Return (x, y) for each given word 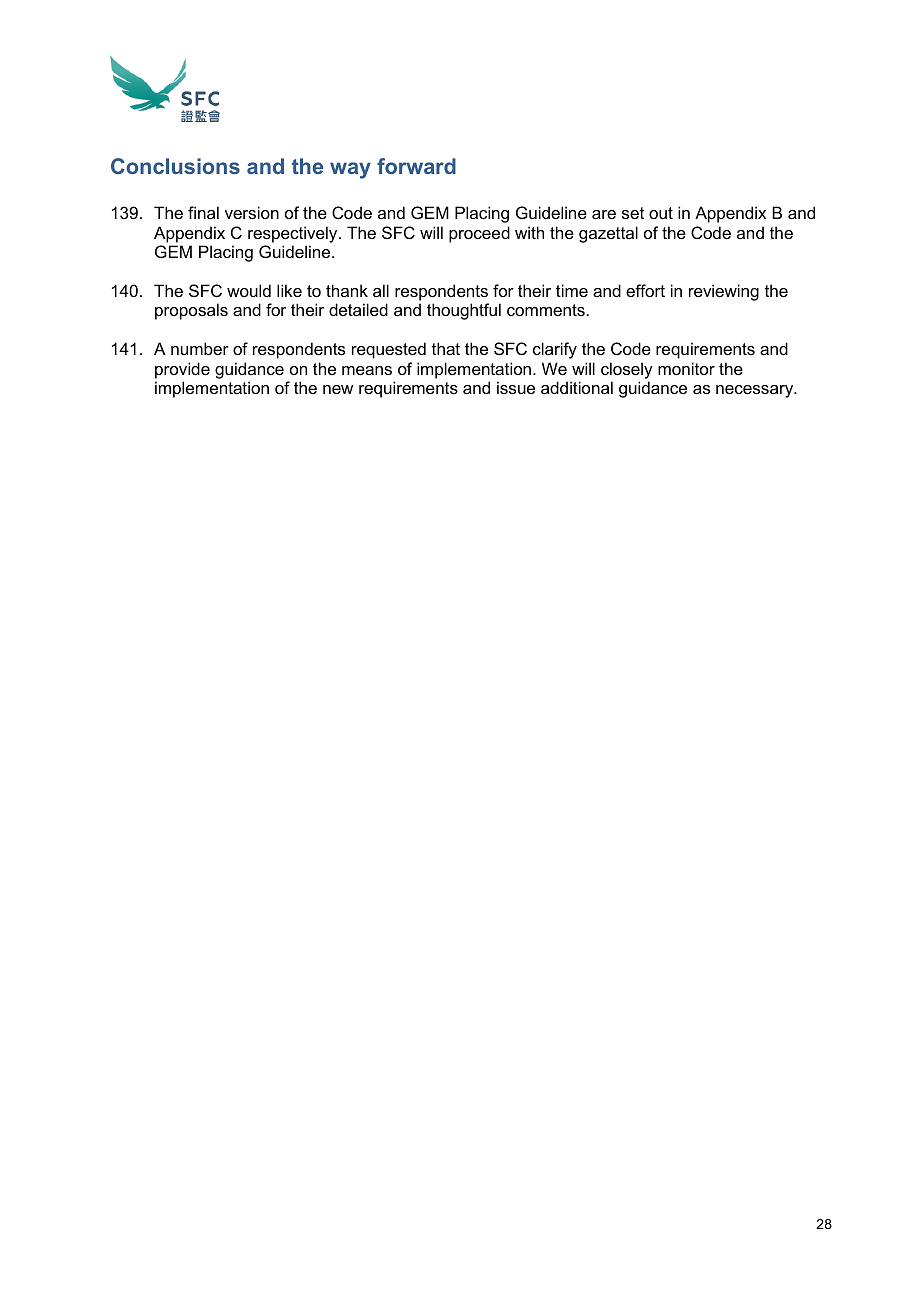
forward (416, 166)
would (249, 290)
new (338, 389)
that (446, 348)
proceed (479, 234)
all (381, 290)
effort (645, 290)
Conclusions (175, 166)
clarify (555, 350)
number (200, 348)
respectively (294, 234)
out (661, 213)
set (633, 213)
